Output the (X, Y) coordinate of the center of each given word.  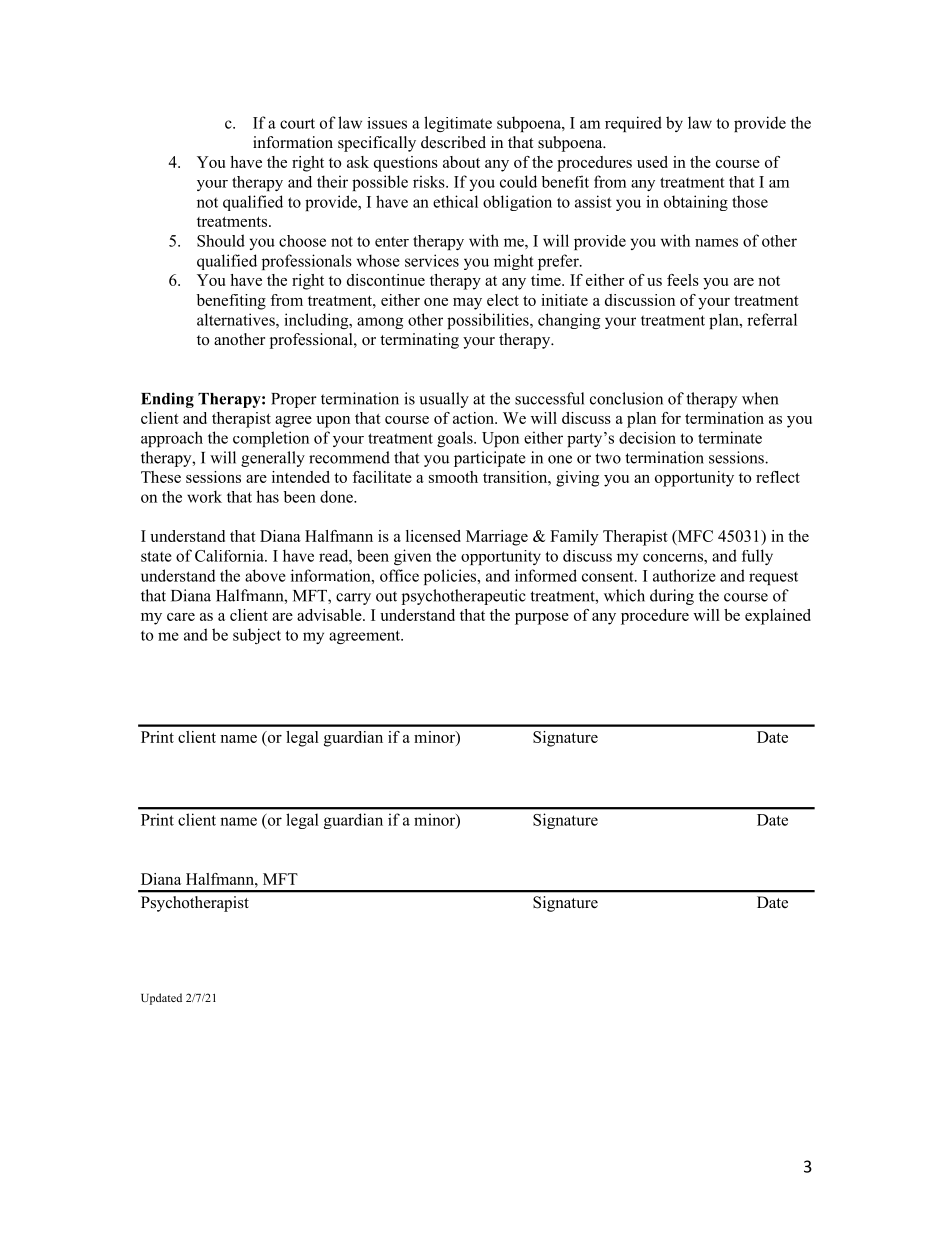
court (297, 123)
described (453, 142)
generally (273, 459)
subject (257, 636)
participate (490, 459)
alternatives (237, 319)
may (467, 304)
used (652, 162)
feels (683, 280)
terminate (730, 437)
